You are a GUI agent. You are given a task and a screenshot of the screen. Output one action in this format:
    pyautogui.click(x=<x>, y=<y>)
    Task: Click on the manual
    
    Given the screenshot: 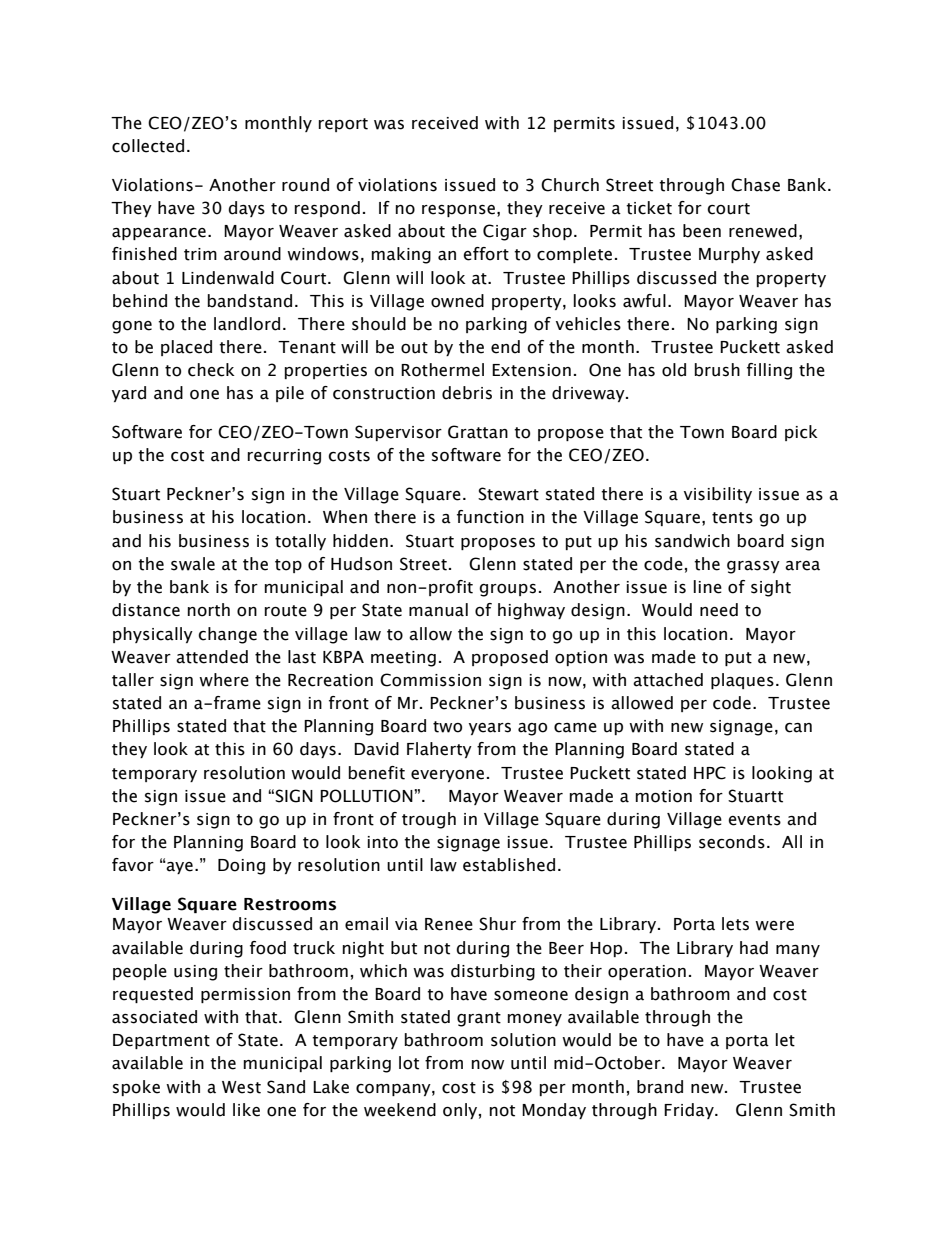 What is the action you would take?
    pyautogui.click(x=438, y=610)
